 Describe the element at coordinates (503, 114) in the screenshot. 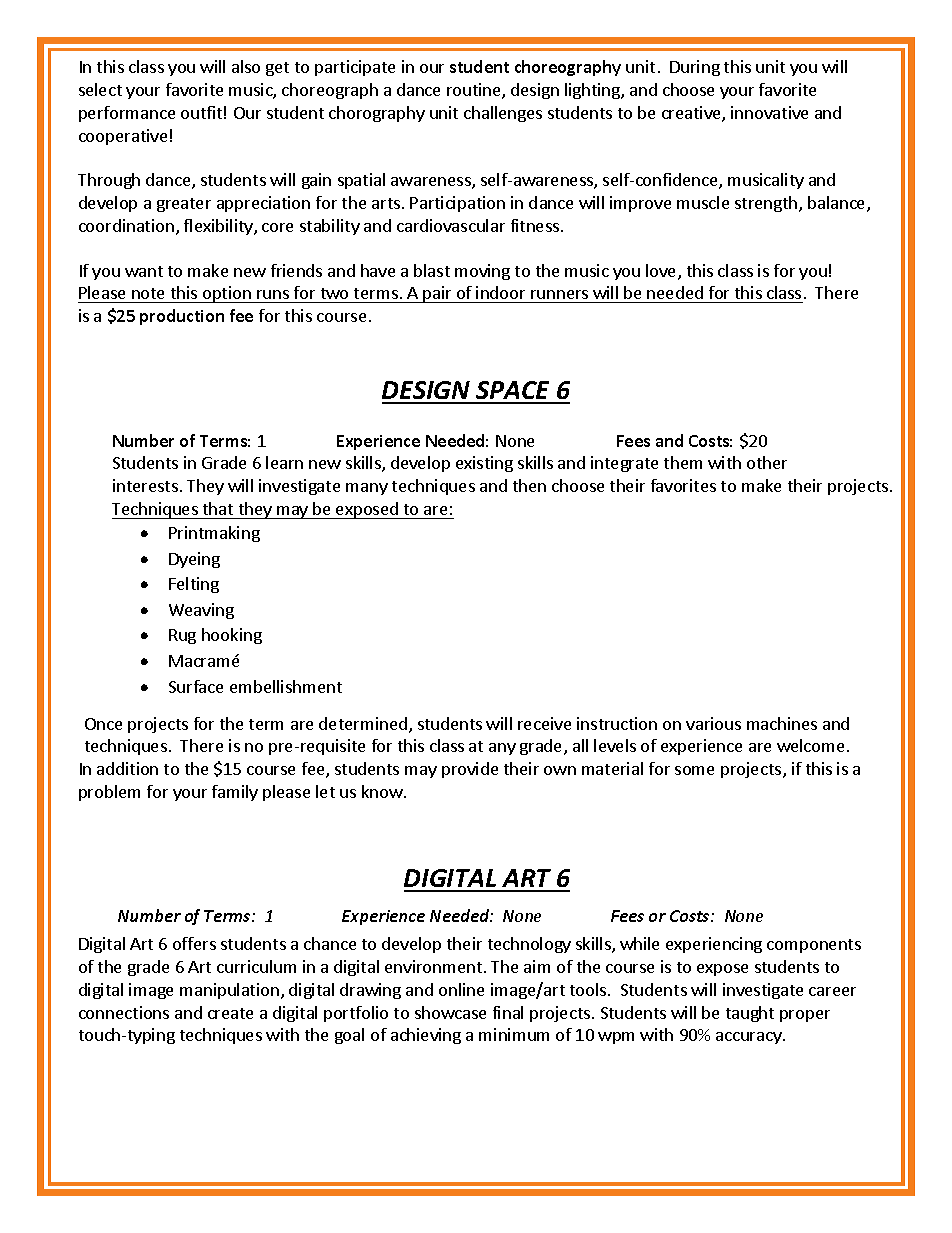

I see `challenges` at that location.
